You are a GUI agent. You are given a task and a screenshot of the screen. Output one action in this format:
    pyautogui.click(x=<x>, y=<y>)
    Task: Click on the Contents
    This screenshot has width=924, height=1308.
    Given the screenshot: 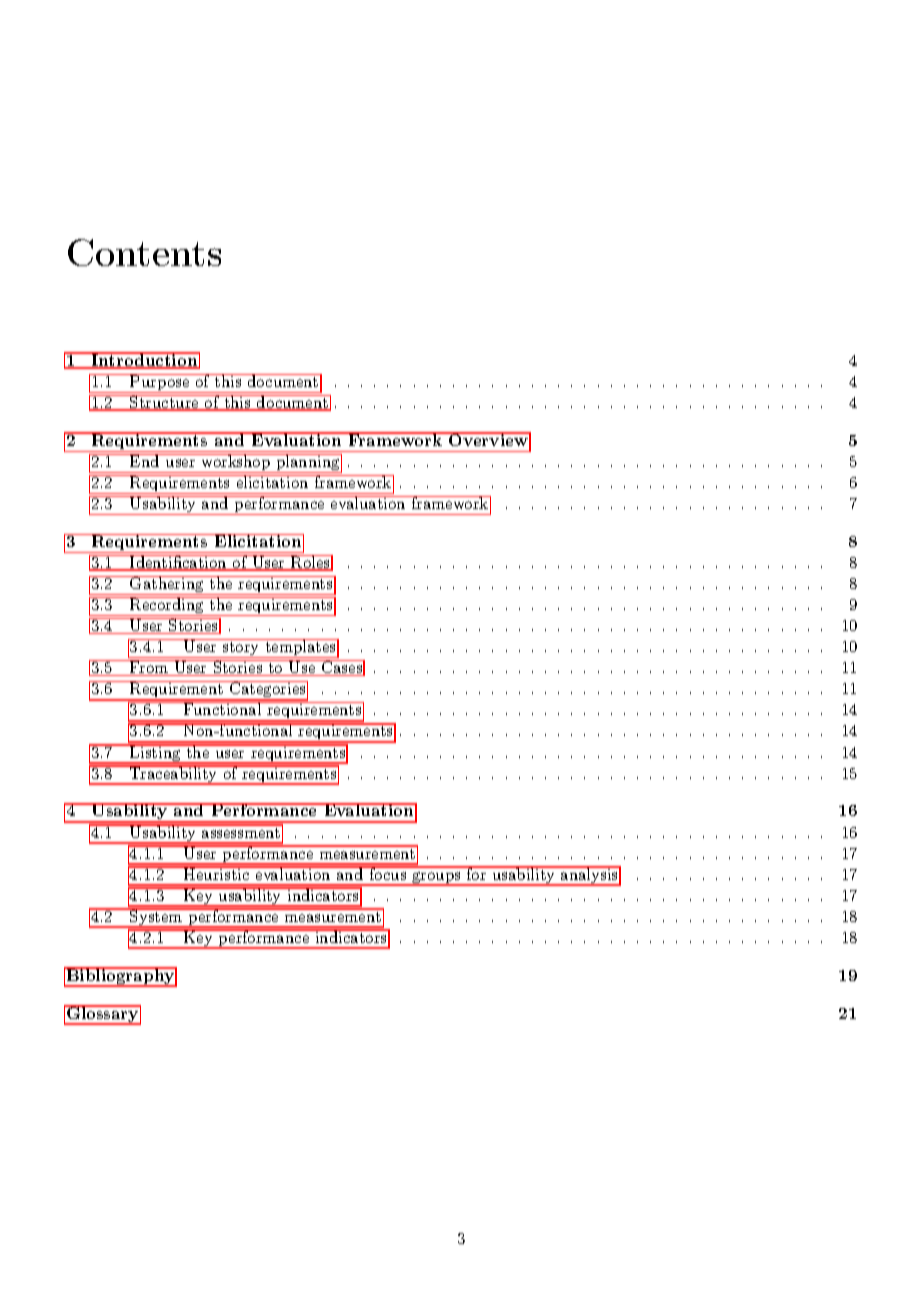 What is the action you would take?
    pyautogui.click(x=144, y=252)
